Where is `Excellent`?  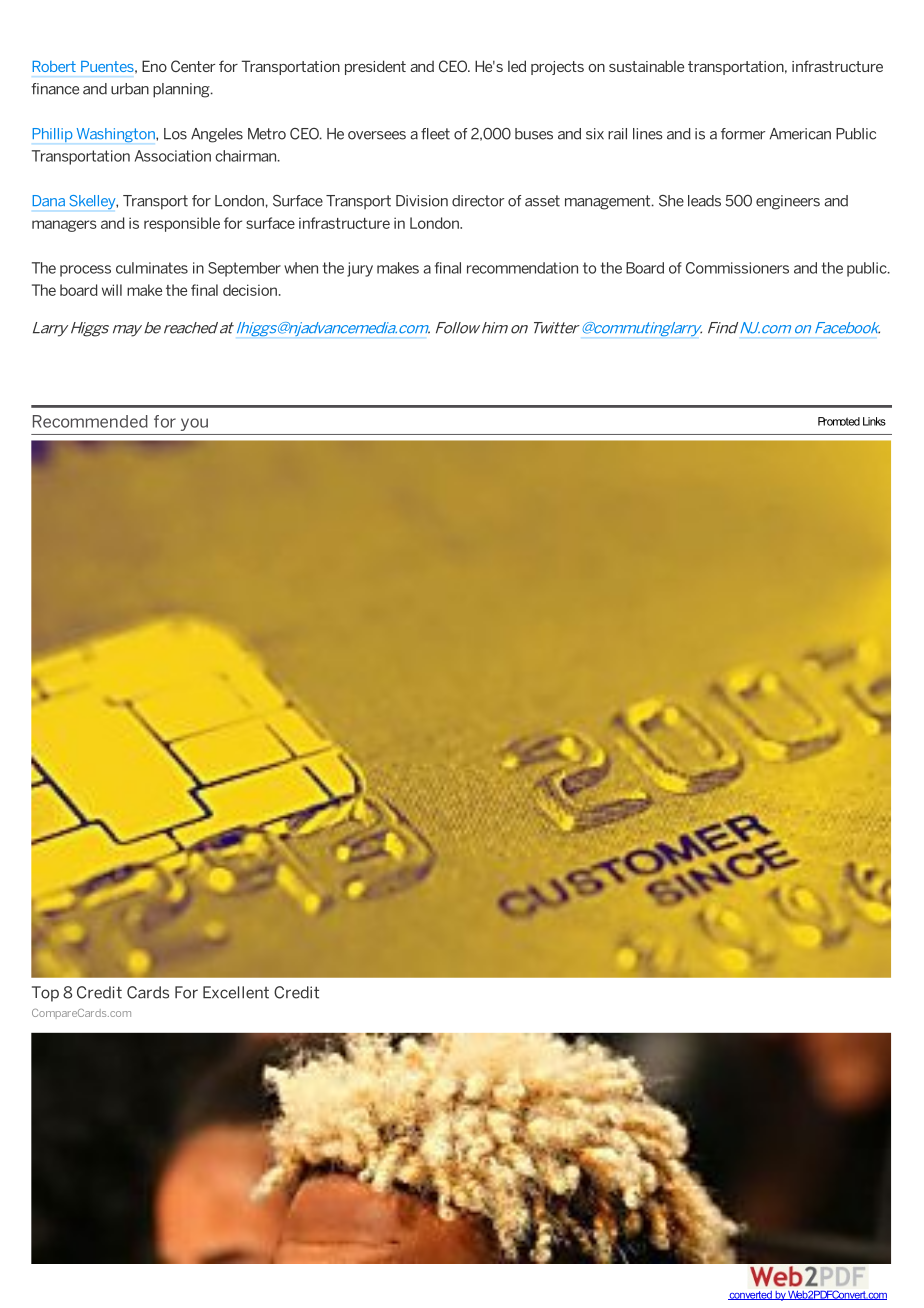
Excellent is located at coordinates (236, 992).
